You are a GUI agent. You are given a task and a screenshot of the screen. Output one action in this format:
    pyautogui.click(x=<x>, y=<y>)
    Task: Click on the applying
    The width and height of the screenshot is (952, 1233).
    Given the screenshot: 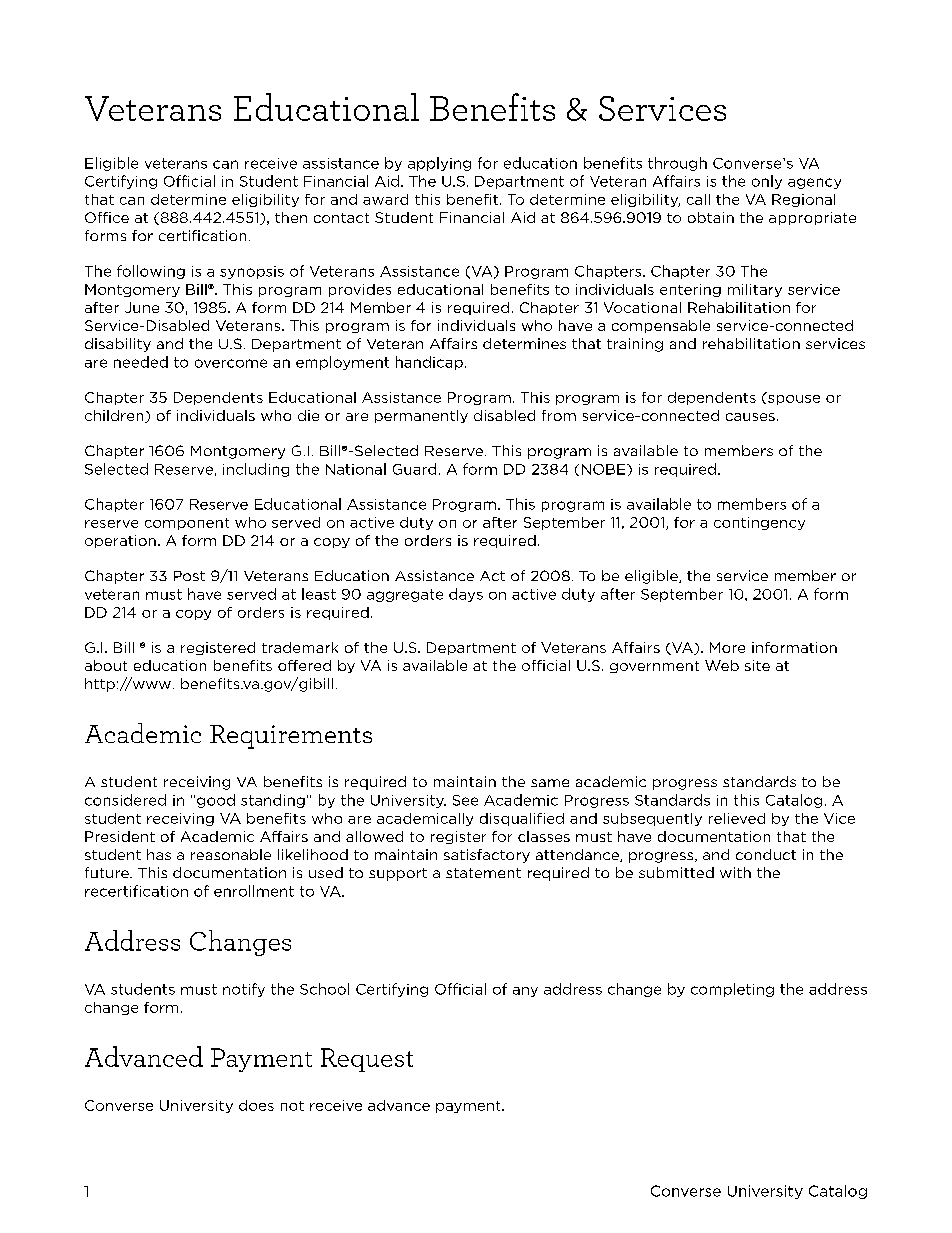 What is the action you would take?
    pyautogui.click(x=439, y=164)
